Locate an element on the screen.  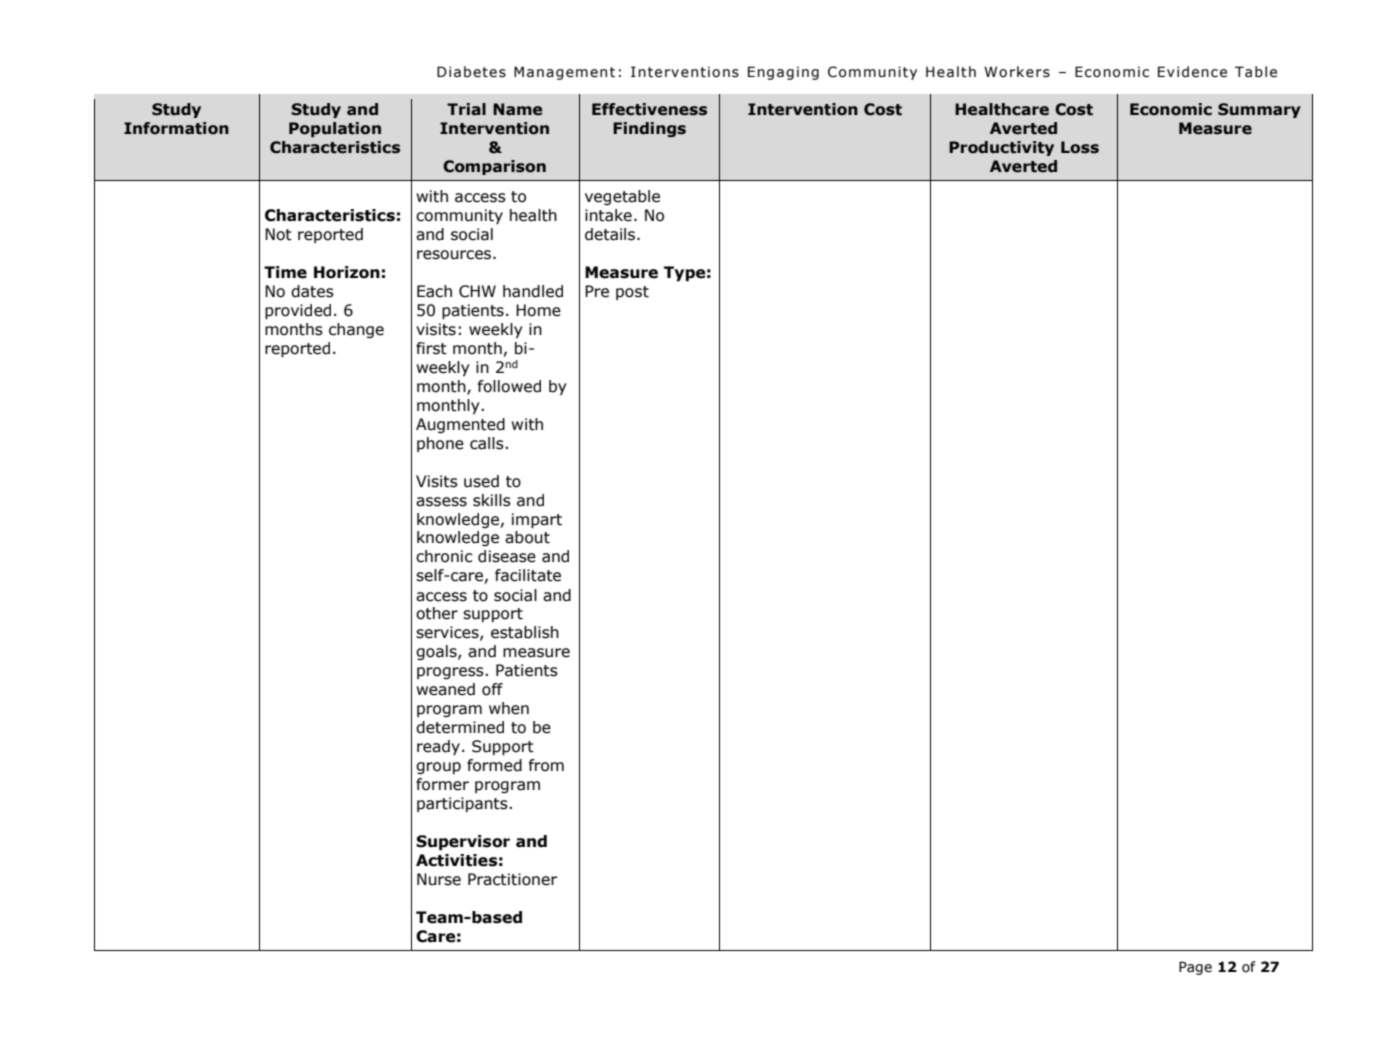
Practitioner is located at coordinates (512, 879).
